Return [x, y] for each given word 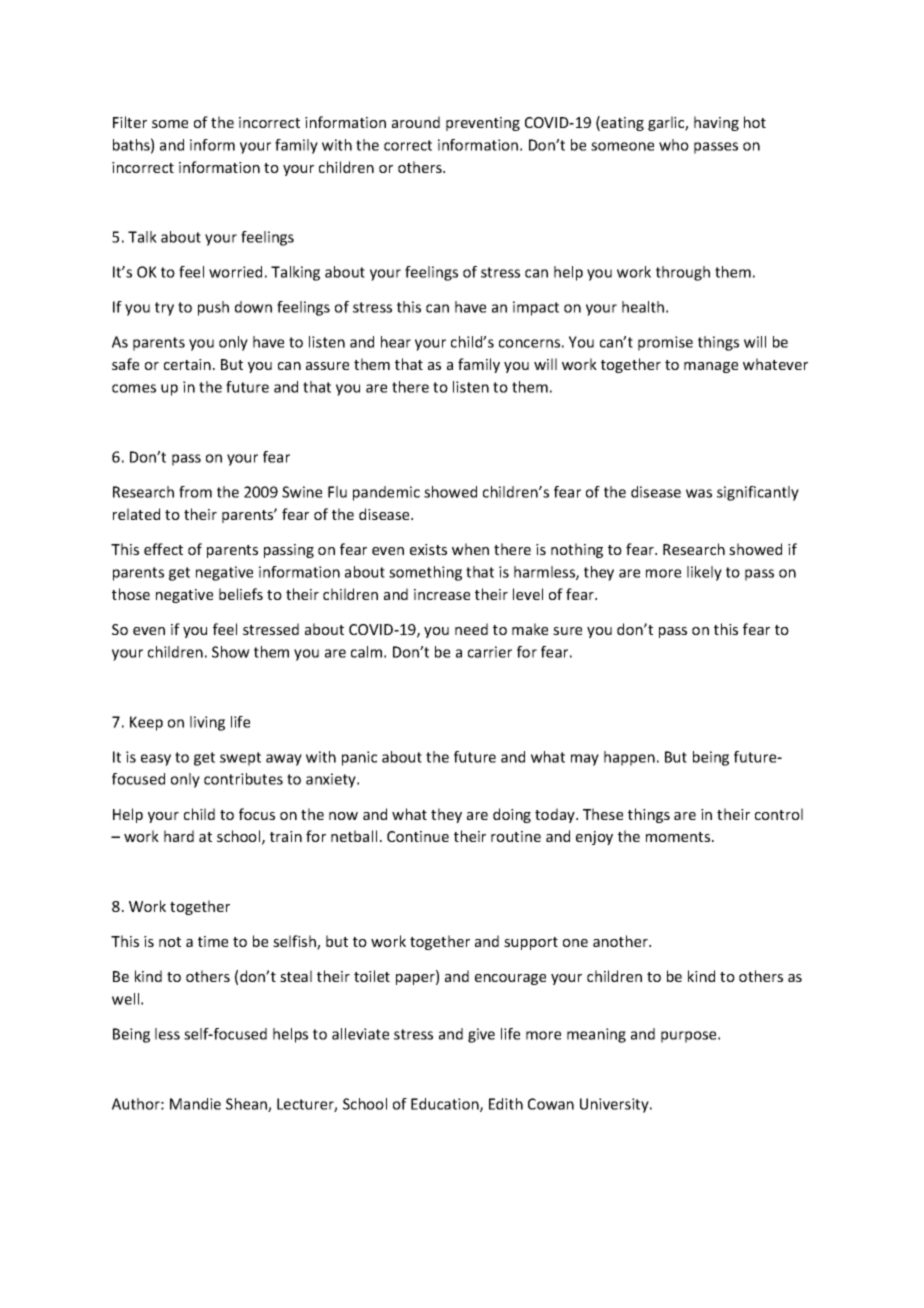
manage [711, 367]
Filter [130, 122]
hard [179, 836]
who [674, 145]
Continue [418, 836]
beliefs [241, 594]
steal [296, 976]
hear [396, 342]
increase [442, 594]
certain [187, 364]
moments [679, 837]
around [416, 122]
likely [704, 573]
